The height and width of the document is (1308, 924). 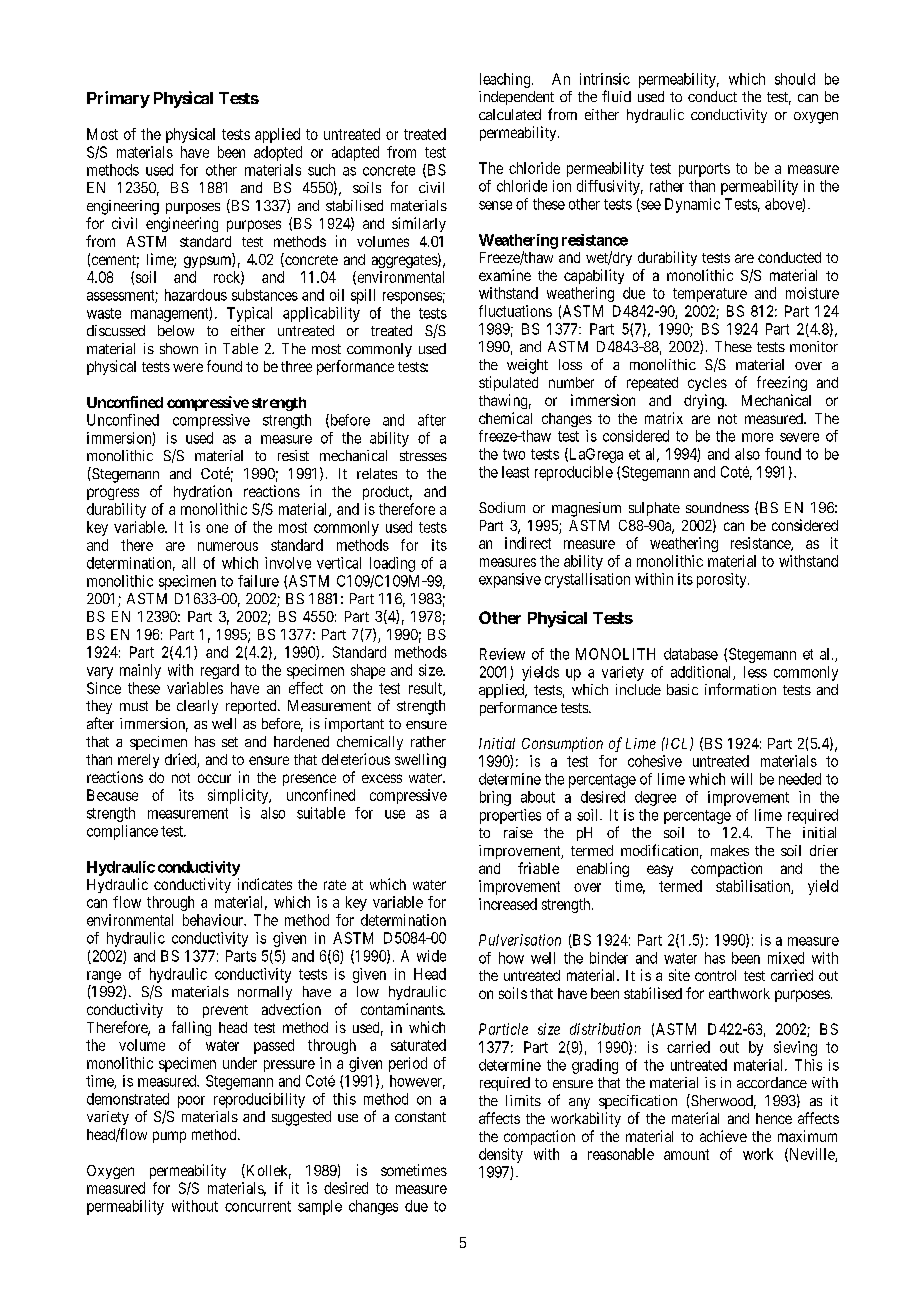 I want to click on achieve, so click(x=723, y=1136).
